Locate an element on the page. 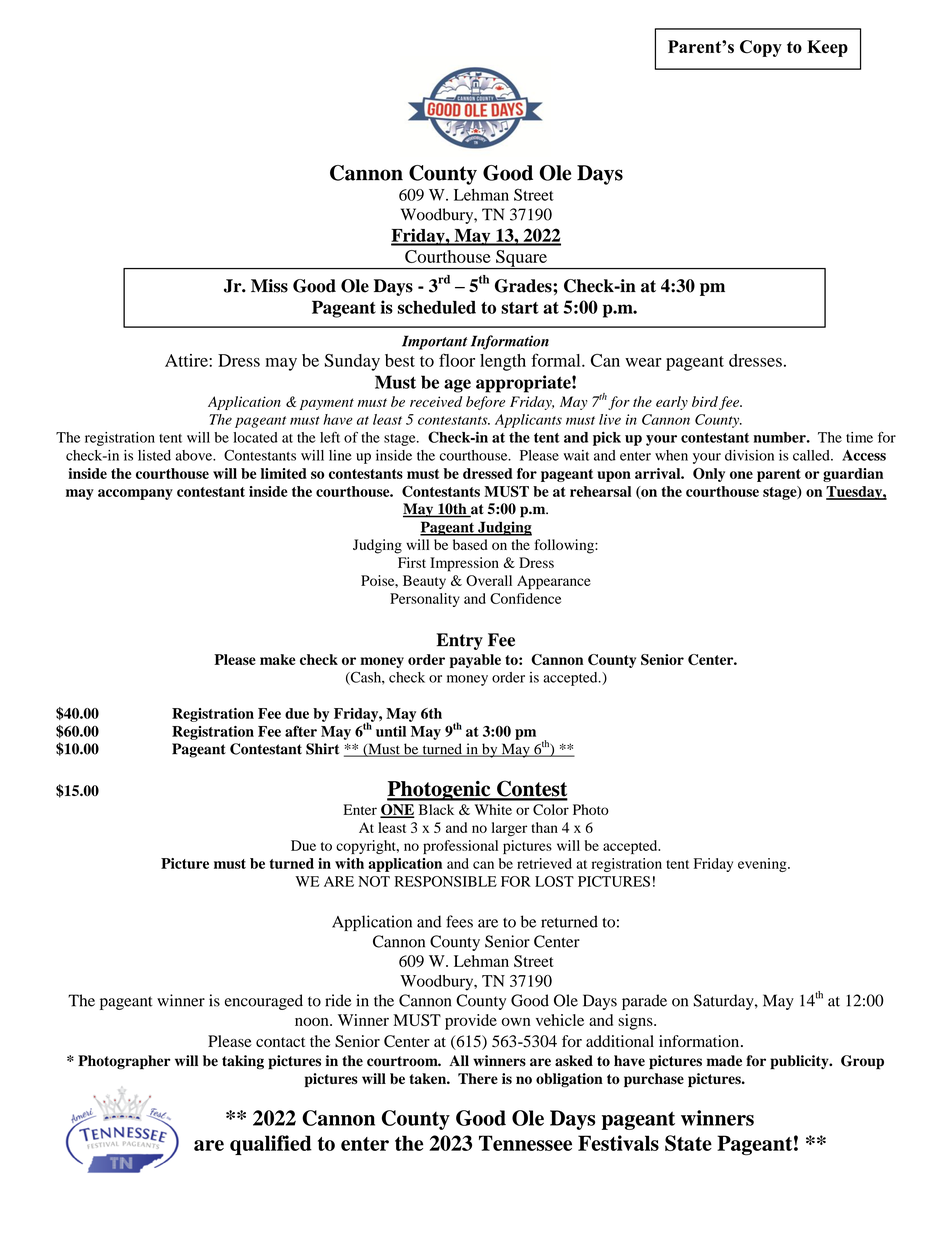 The width and height of the page is (952, 1233). Only is located at coordinates (709, 475).
